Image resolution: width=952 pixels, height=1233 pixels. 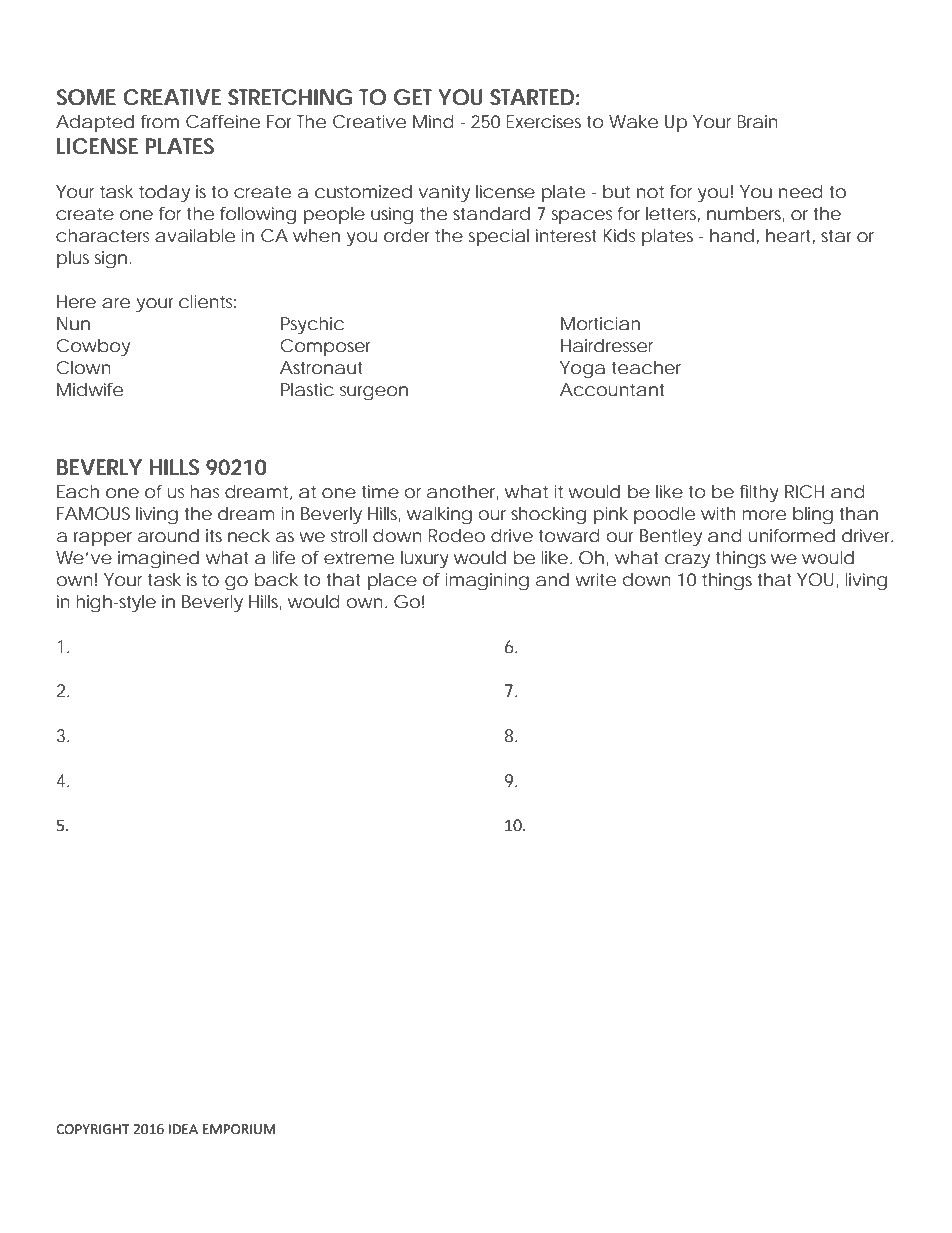 What do you see at coordinates (392, 581) in the screenshot?
I see `place` at bounding box center [392, 581].
